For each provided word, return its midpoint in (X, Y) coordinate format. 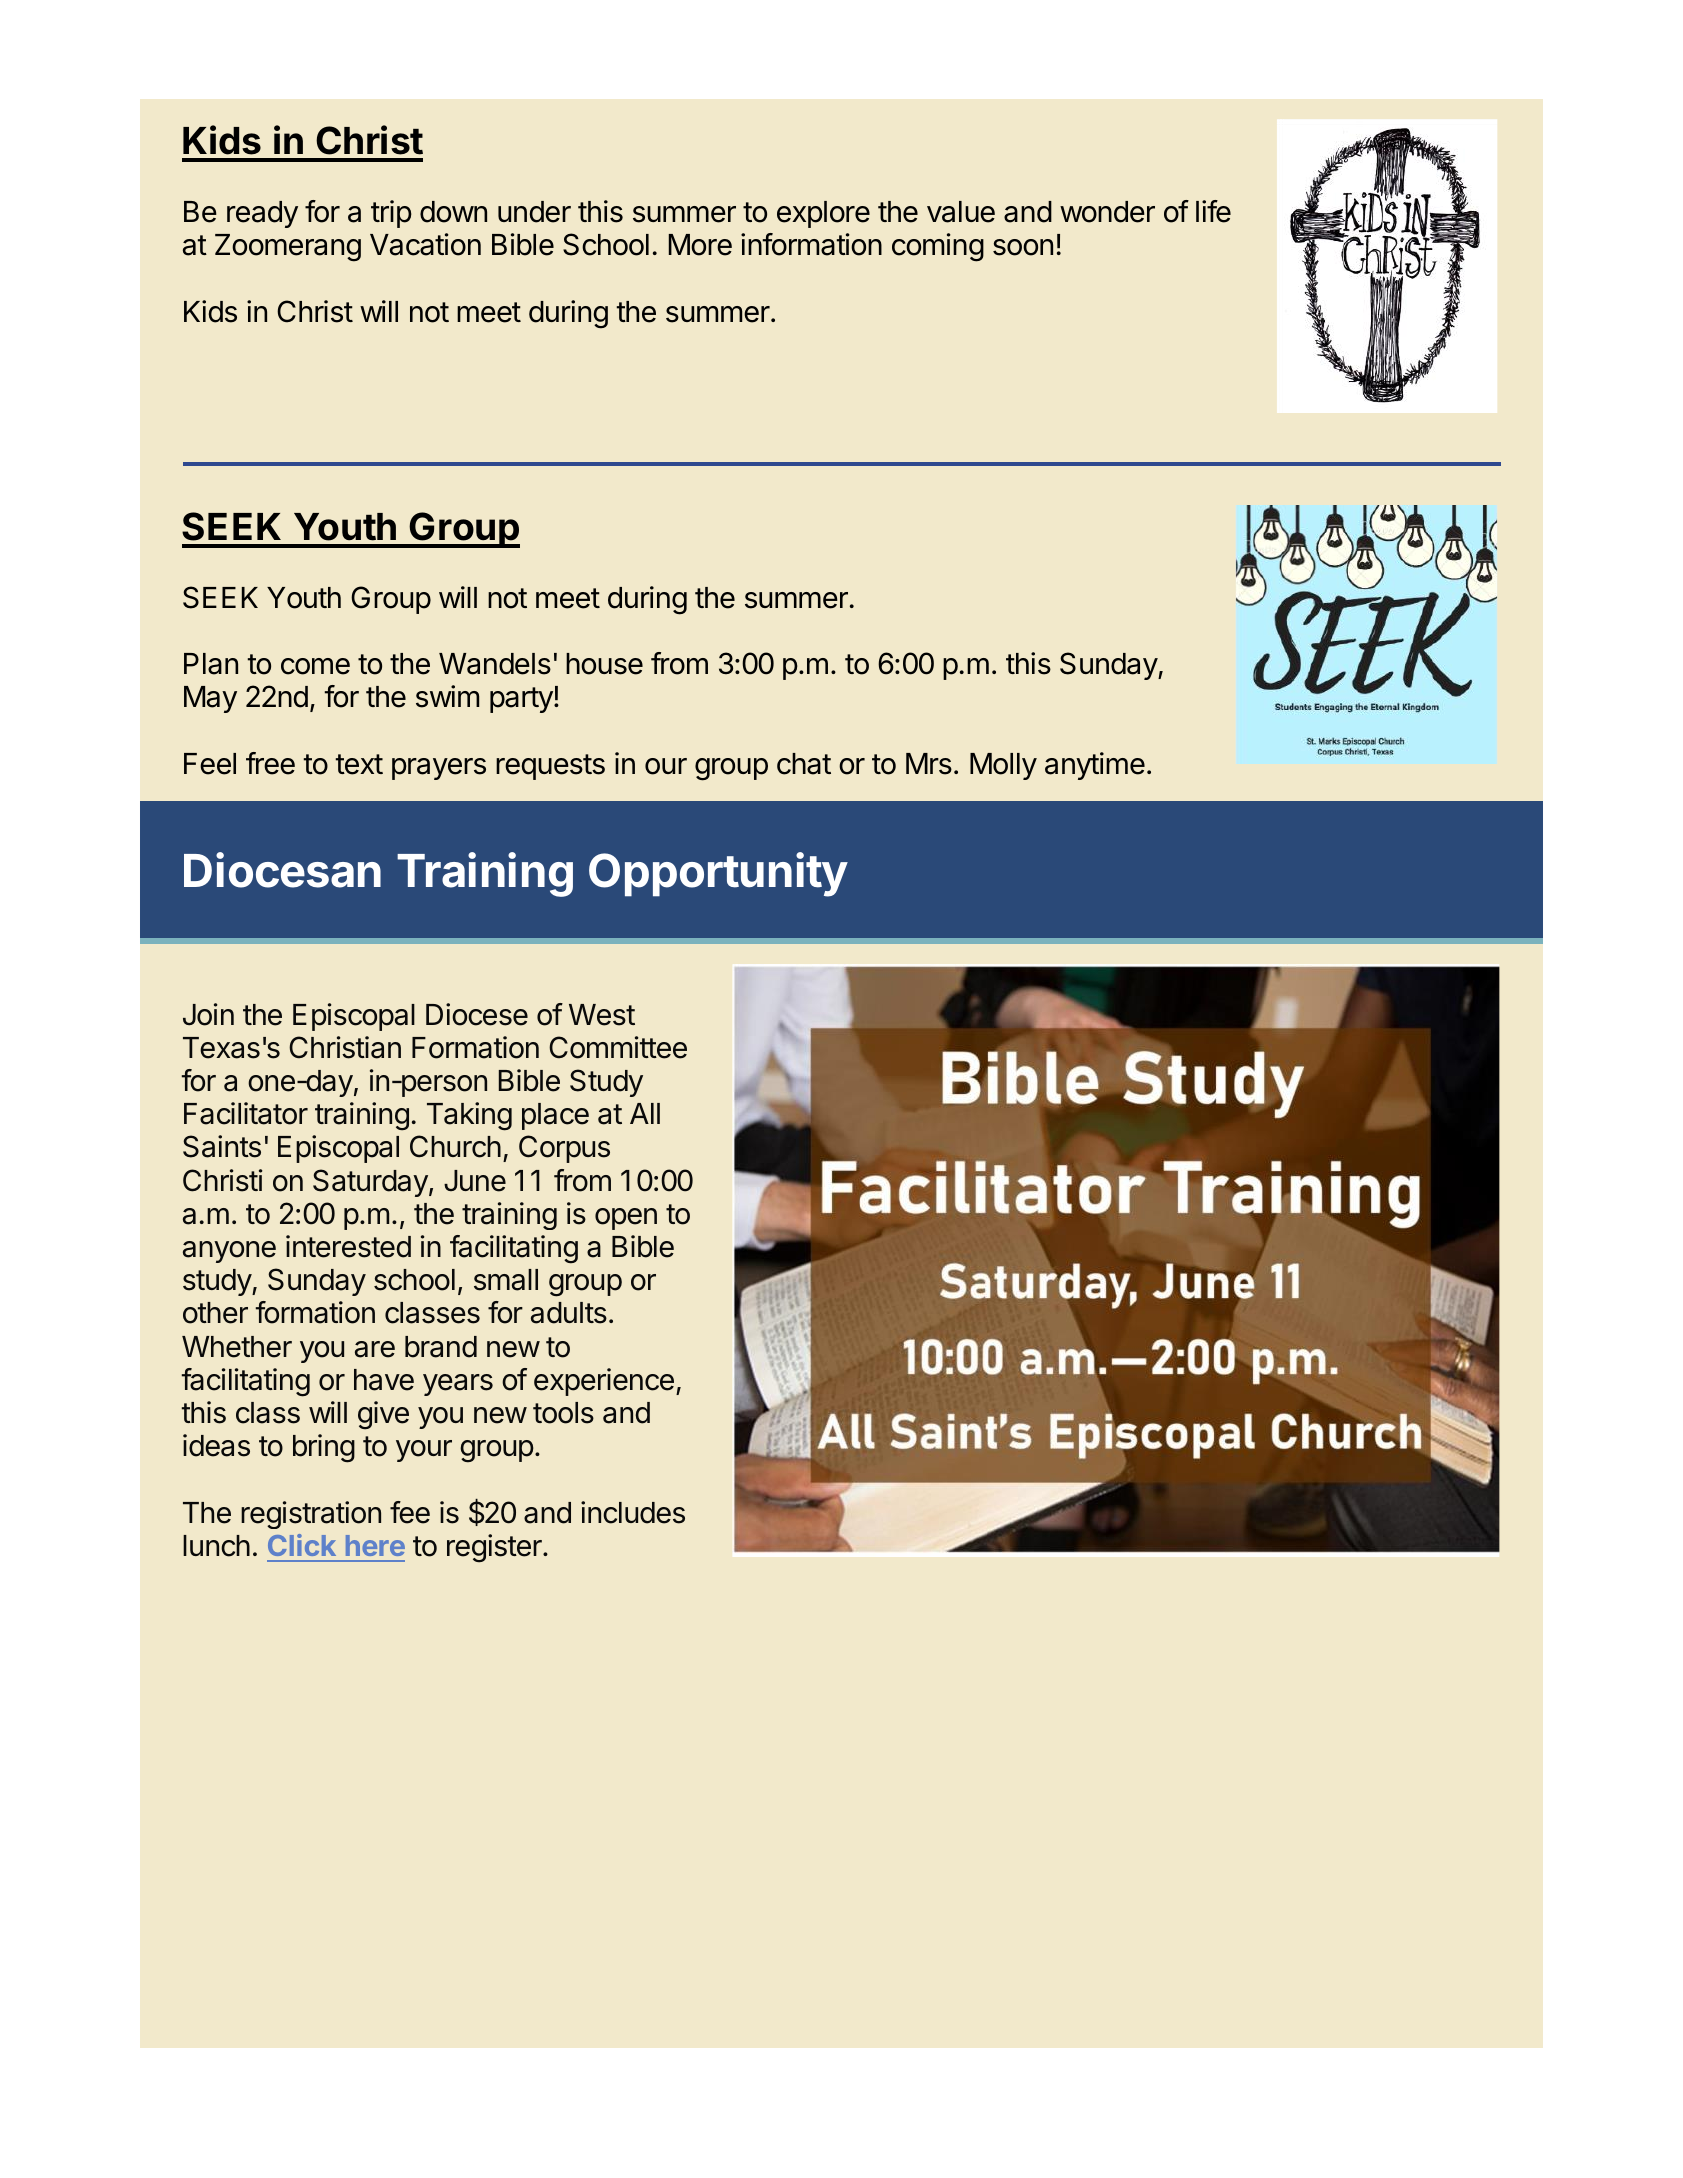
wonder (1107, 212)
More (700, 245)
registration (311, 1515)
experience (604, 1382)
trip (391, 214)
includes (633, 1512)
